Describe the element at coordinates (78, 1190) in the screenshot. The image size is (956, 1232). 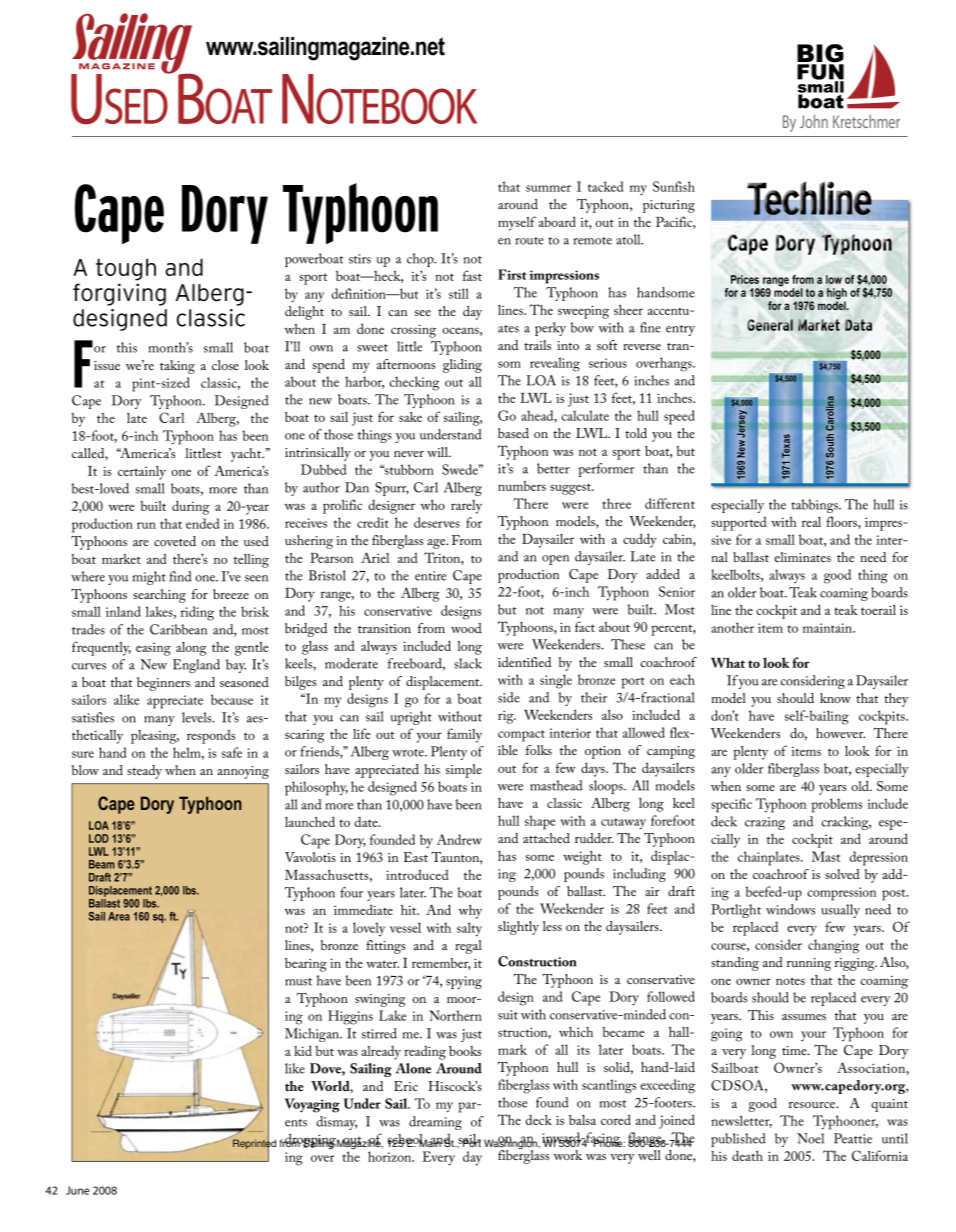
I see `June` at that location.
